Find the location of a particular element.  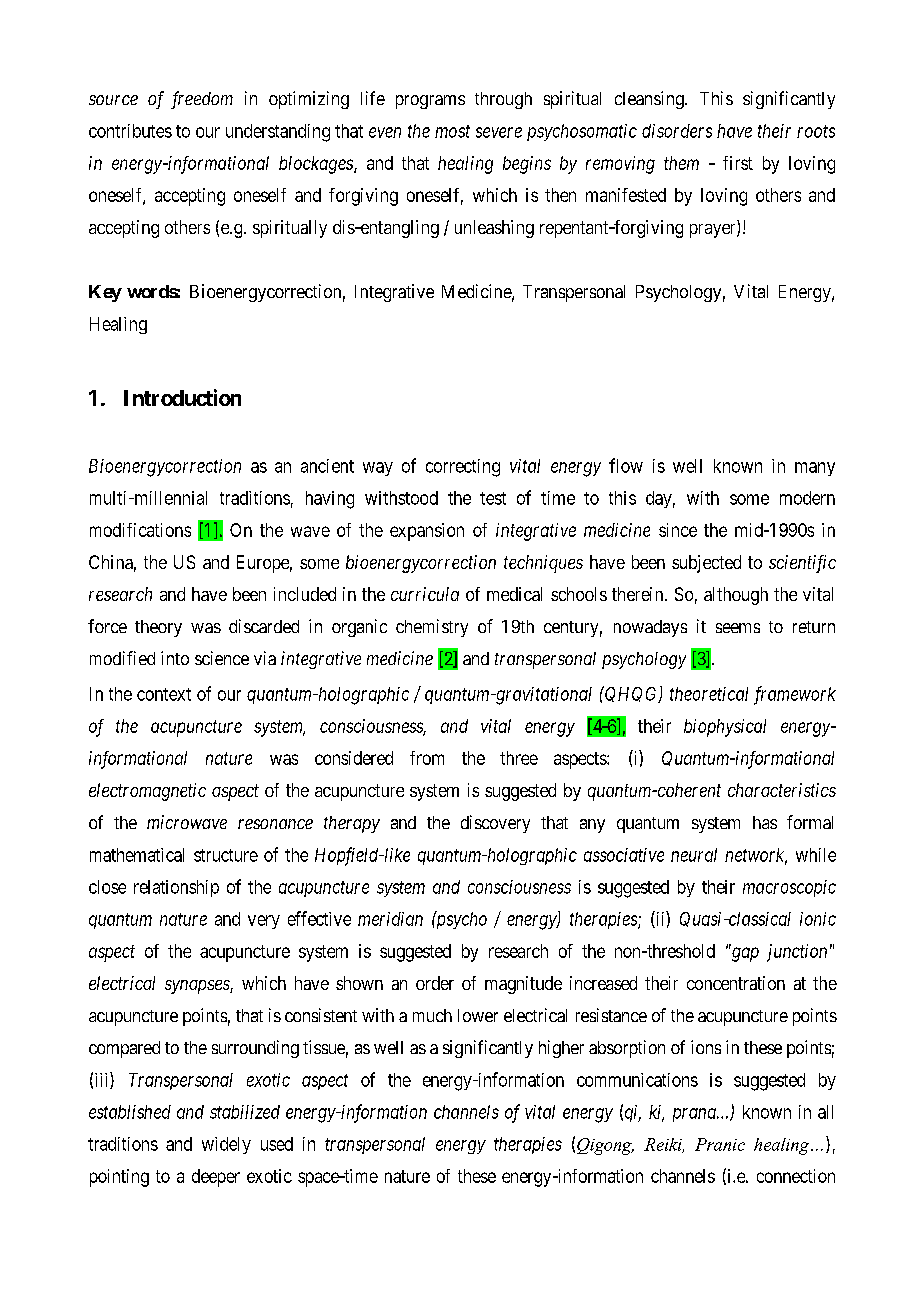

seems is located at coordinates (738, 628).
